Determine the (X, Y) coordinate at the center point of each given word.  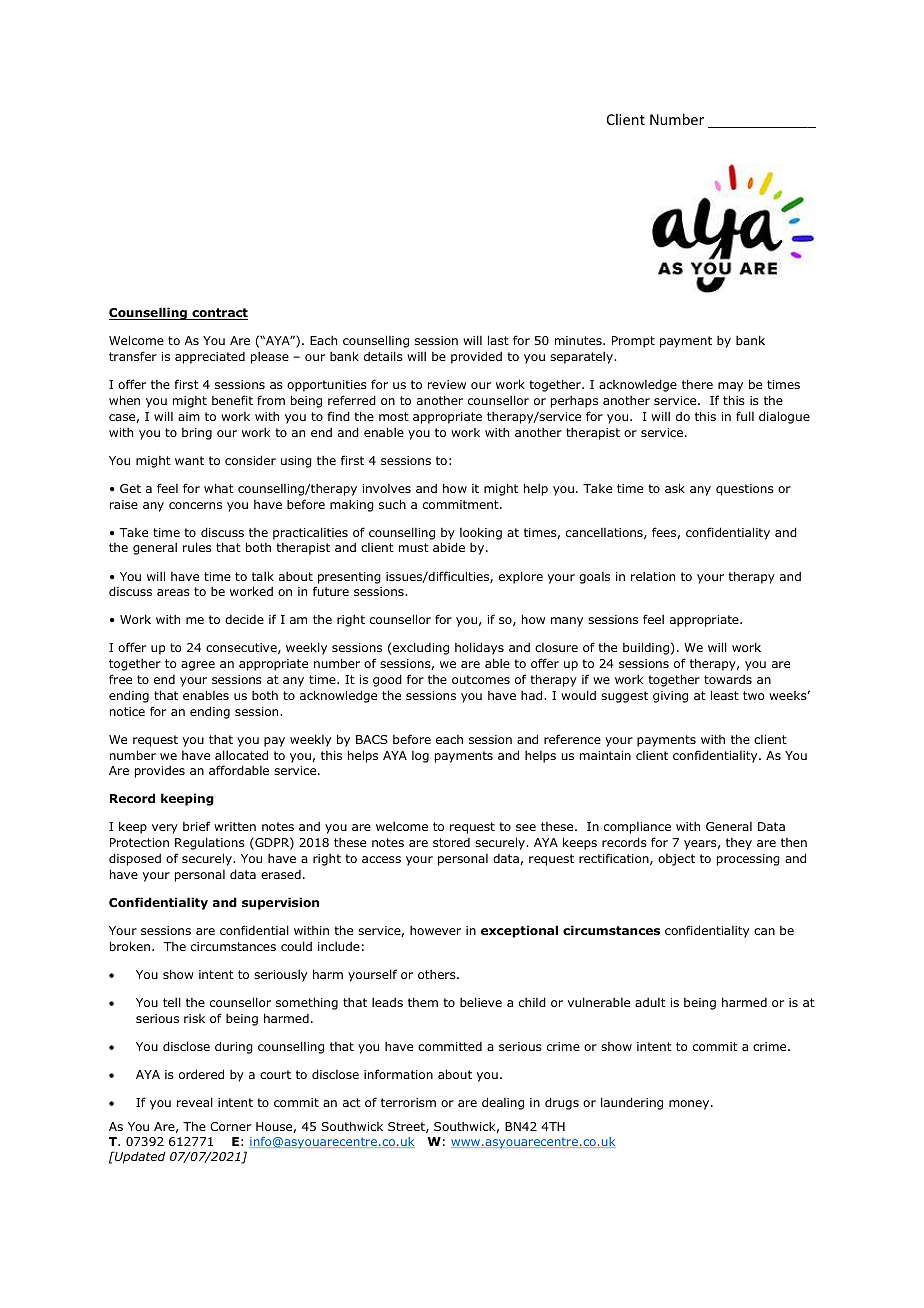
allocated (241, 755)
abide (449, 547)
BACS (372, 739)
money (690, 1105)
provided (476, 357)
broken (130, 946)
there (697, 384)
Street (407, 1127)
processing (748, 860)
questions (745, 490)
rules (197, 547)
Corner (230, 1126)
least (725, 695)
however (435, 930)
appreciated (210, 358)
